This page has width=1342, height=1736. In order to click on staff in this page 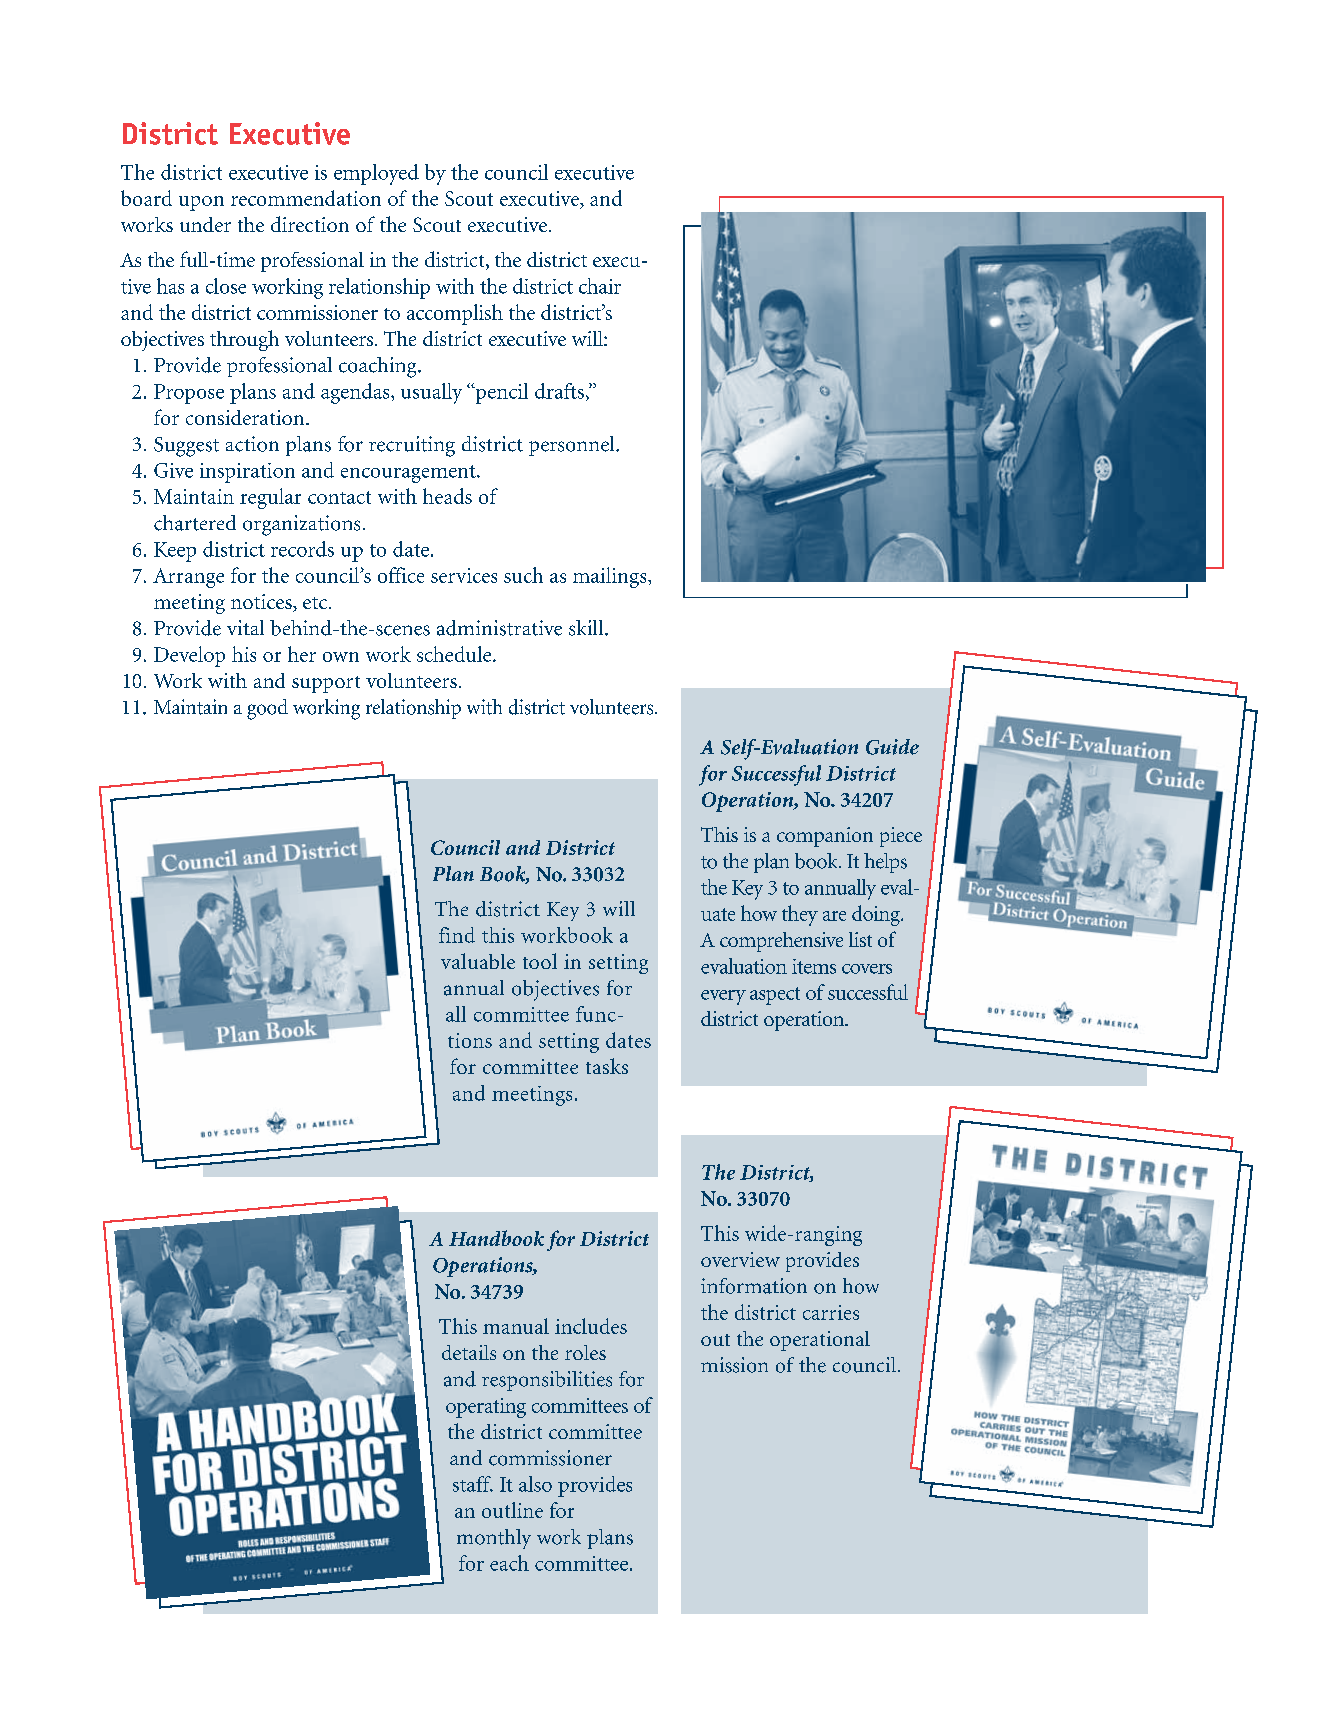, I will do `click(473, 1484)`.
